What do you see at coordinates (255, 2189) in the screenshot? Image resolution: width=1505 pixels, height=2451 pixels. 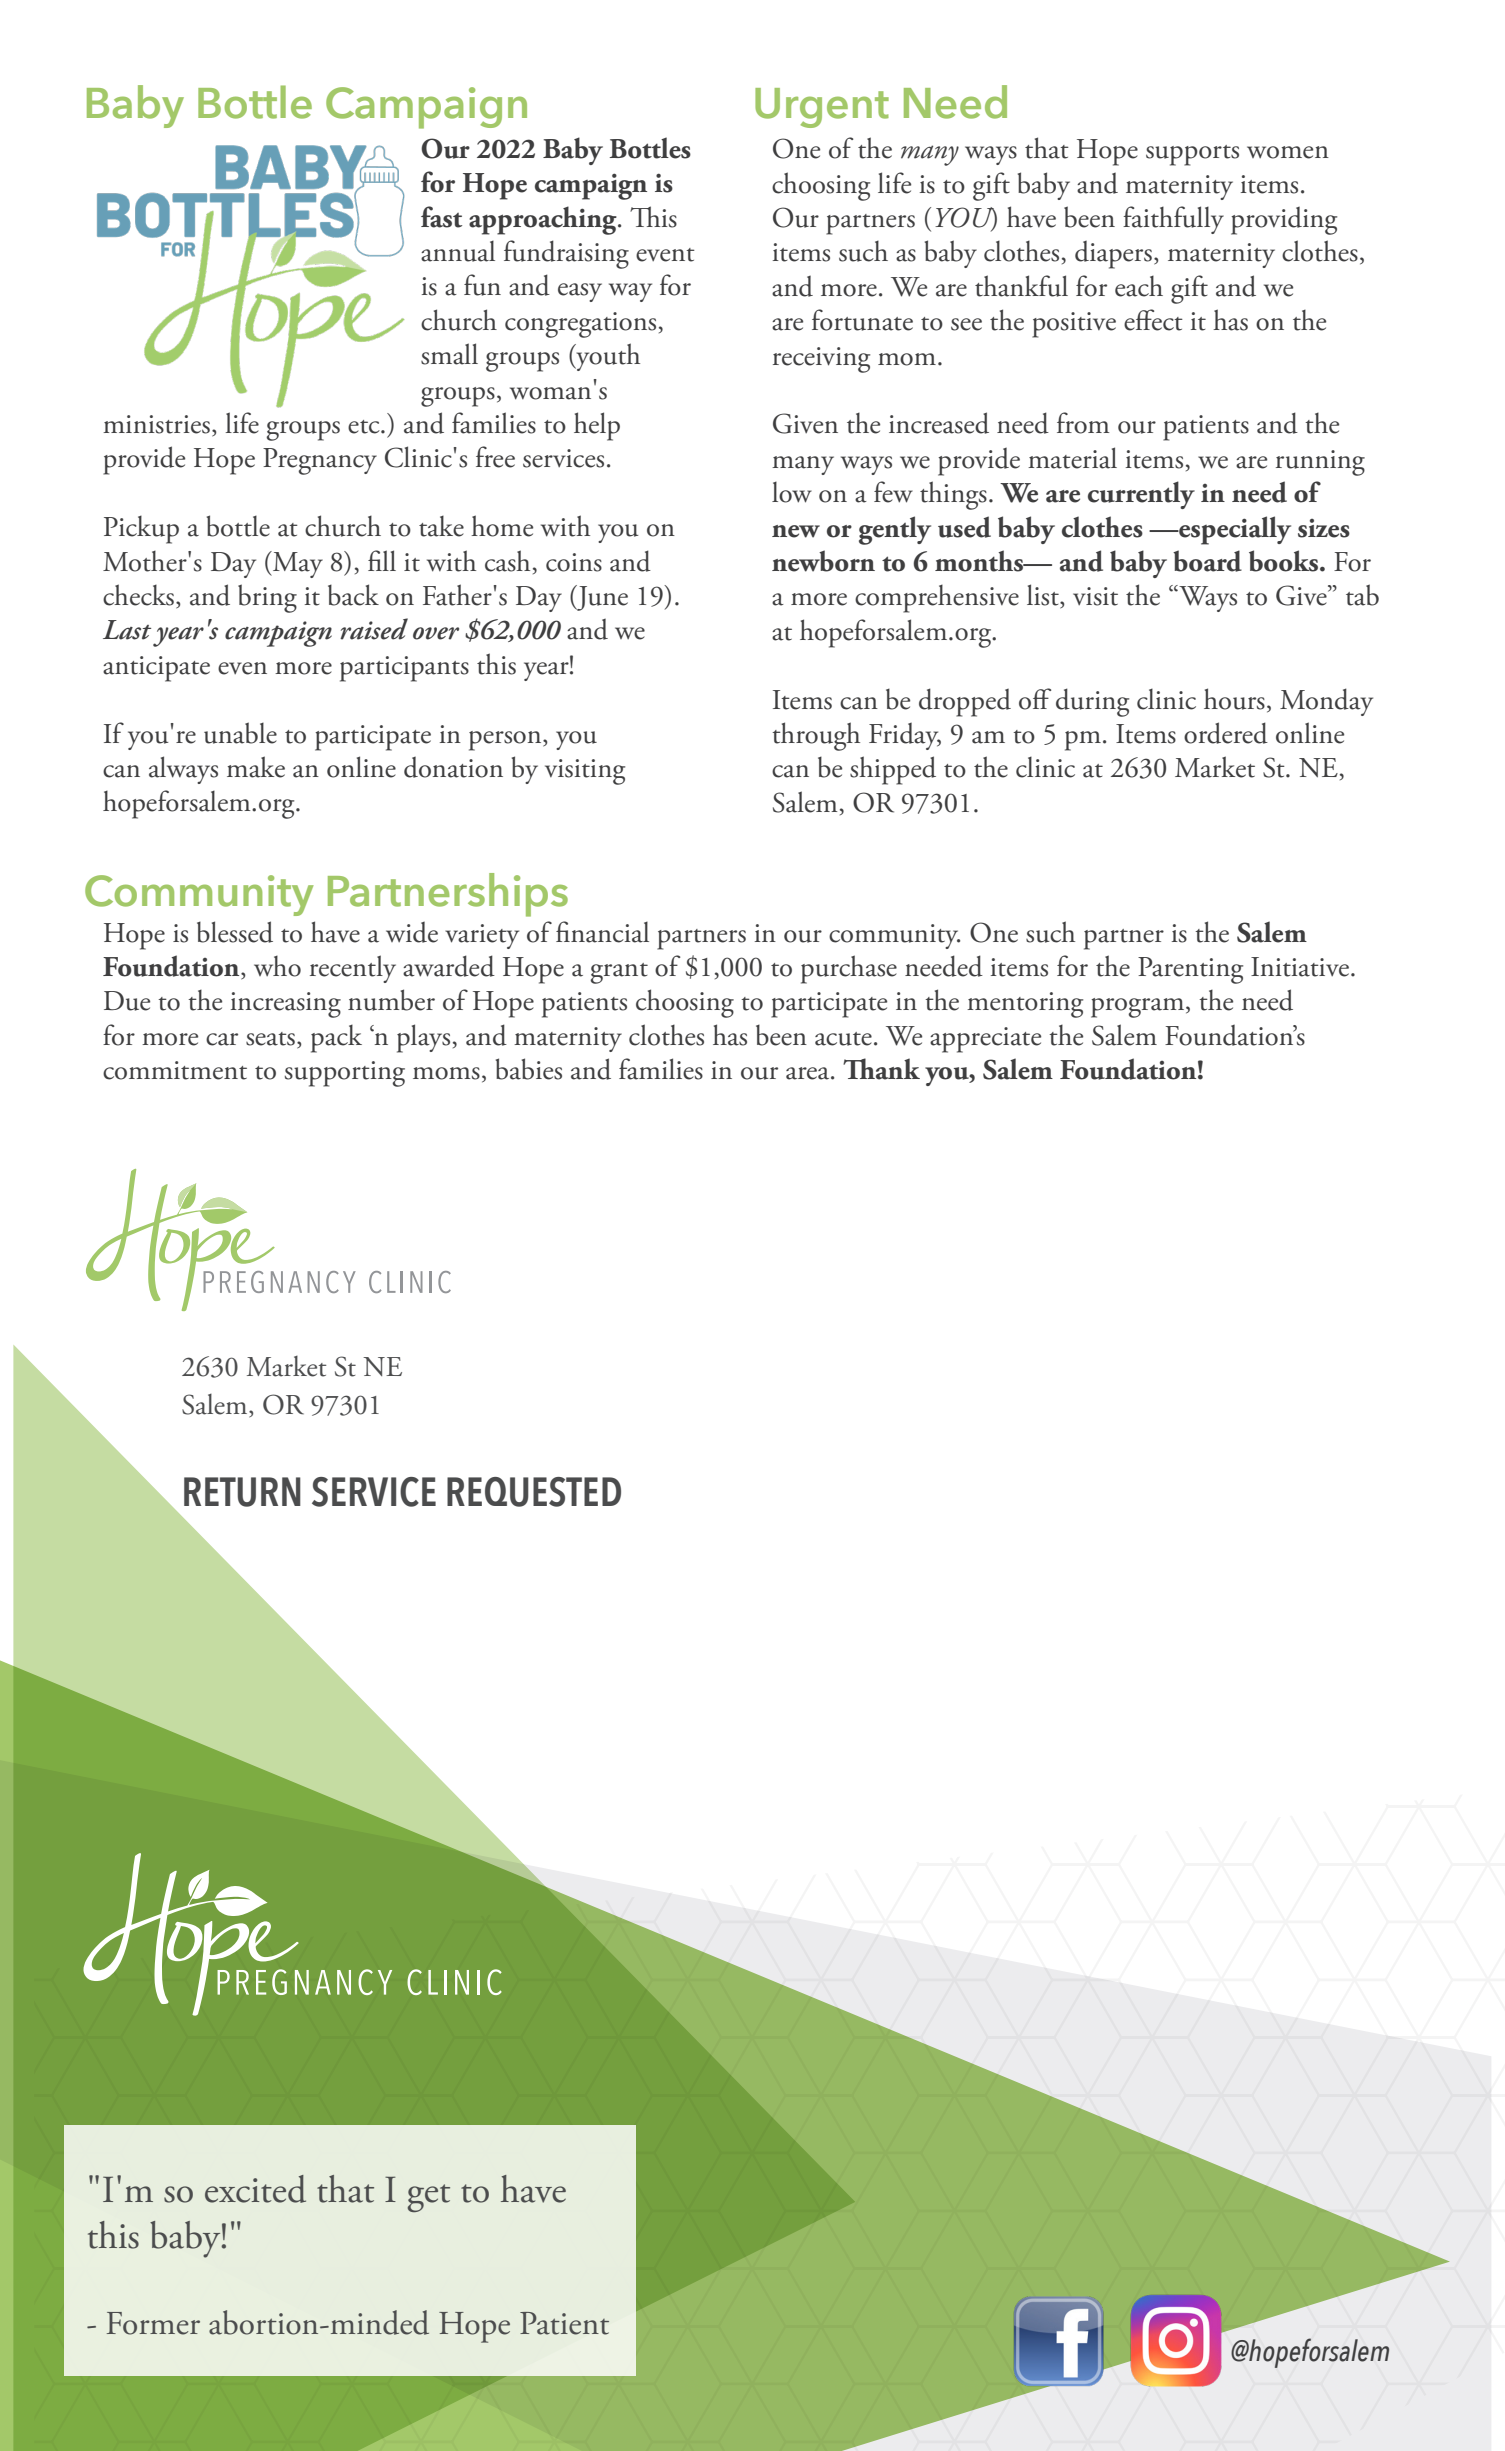 I see `excited` at bounding box center [255, 2189].
